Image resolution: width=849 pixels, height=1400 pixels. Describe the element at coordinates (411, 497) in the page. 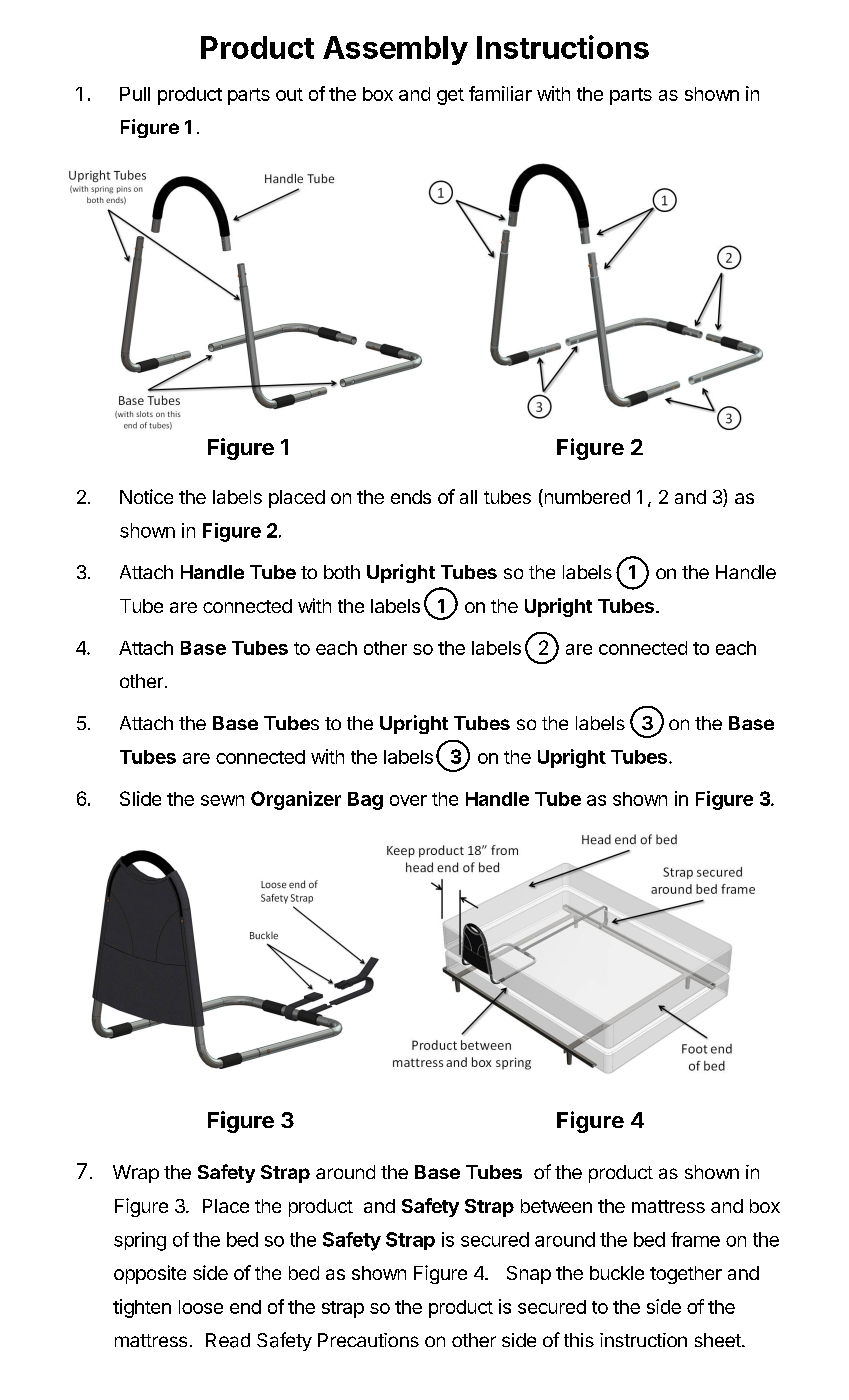

I see `ends` at that location.
